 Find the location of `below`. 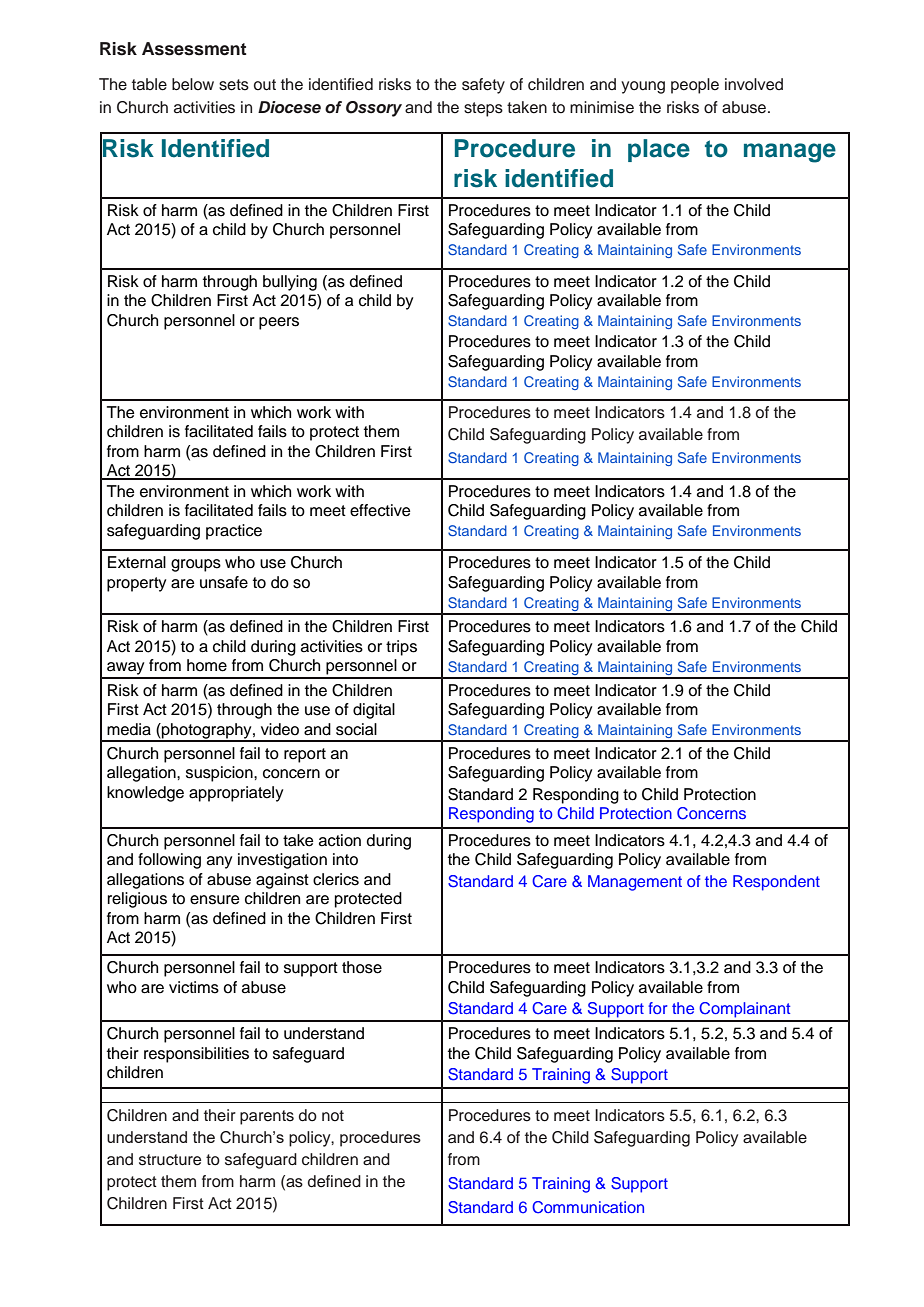

below is located at coordinates (193, 84).
